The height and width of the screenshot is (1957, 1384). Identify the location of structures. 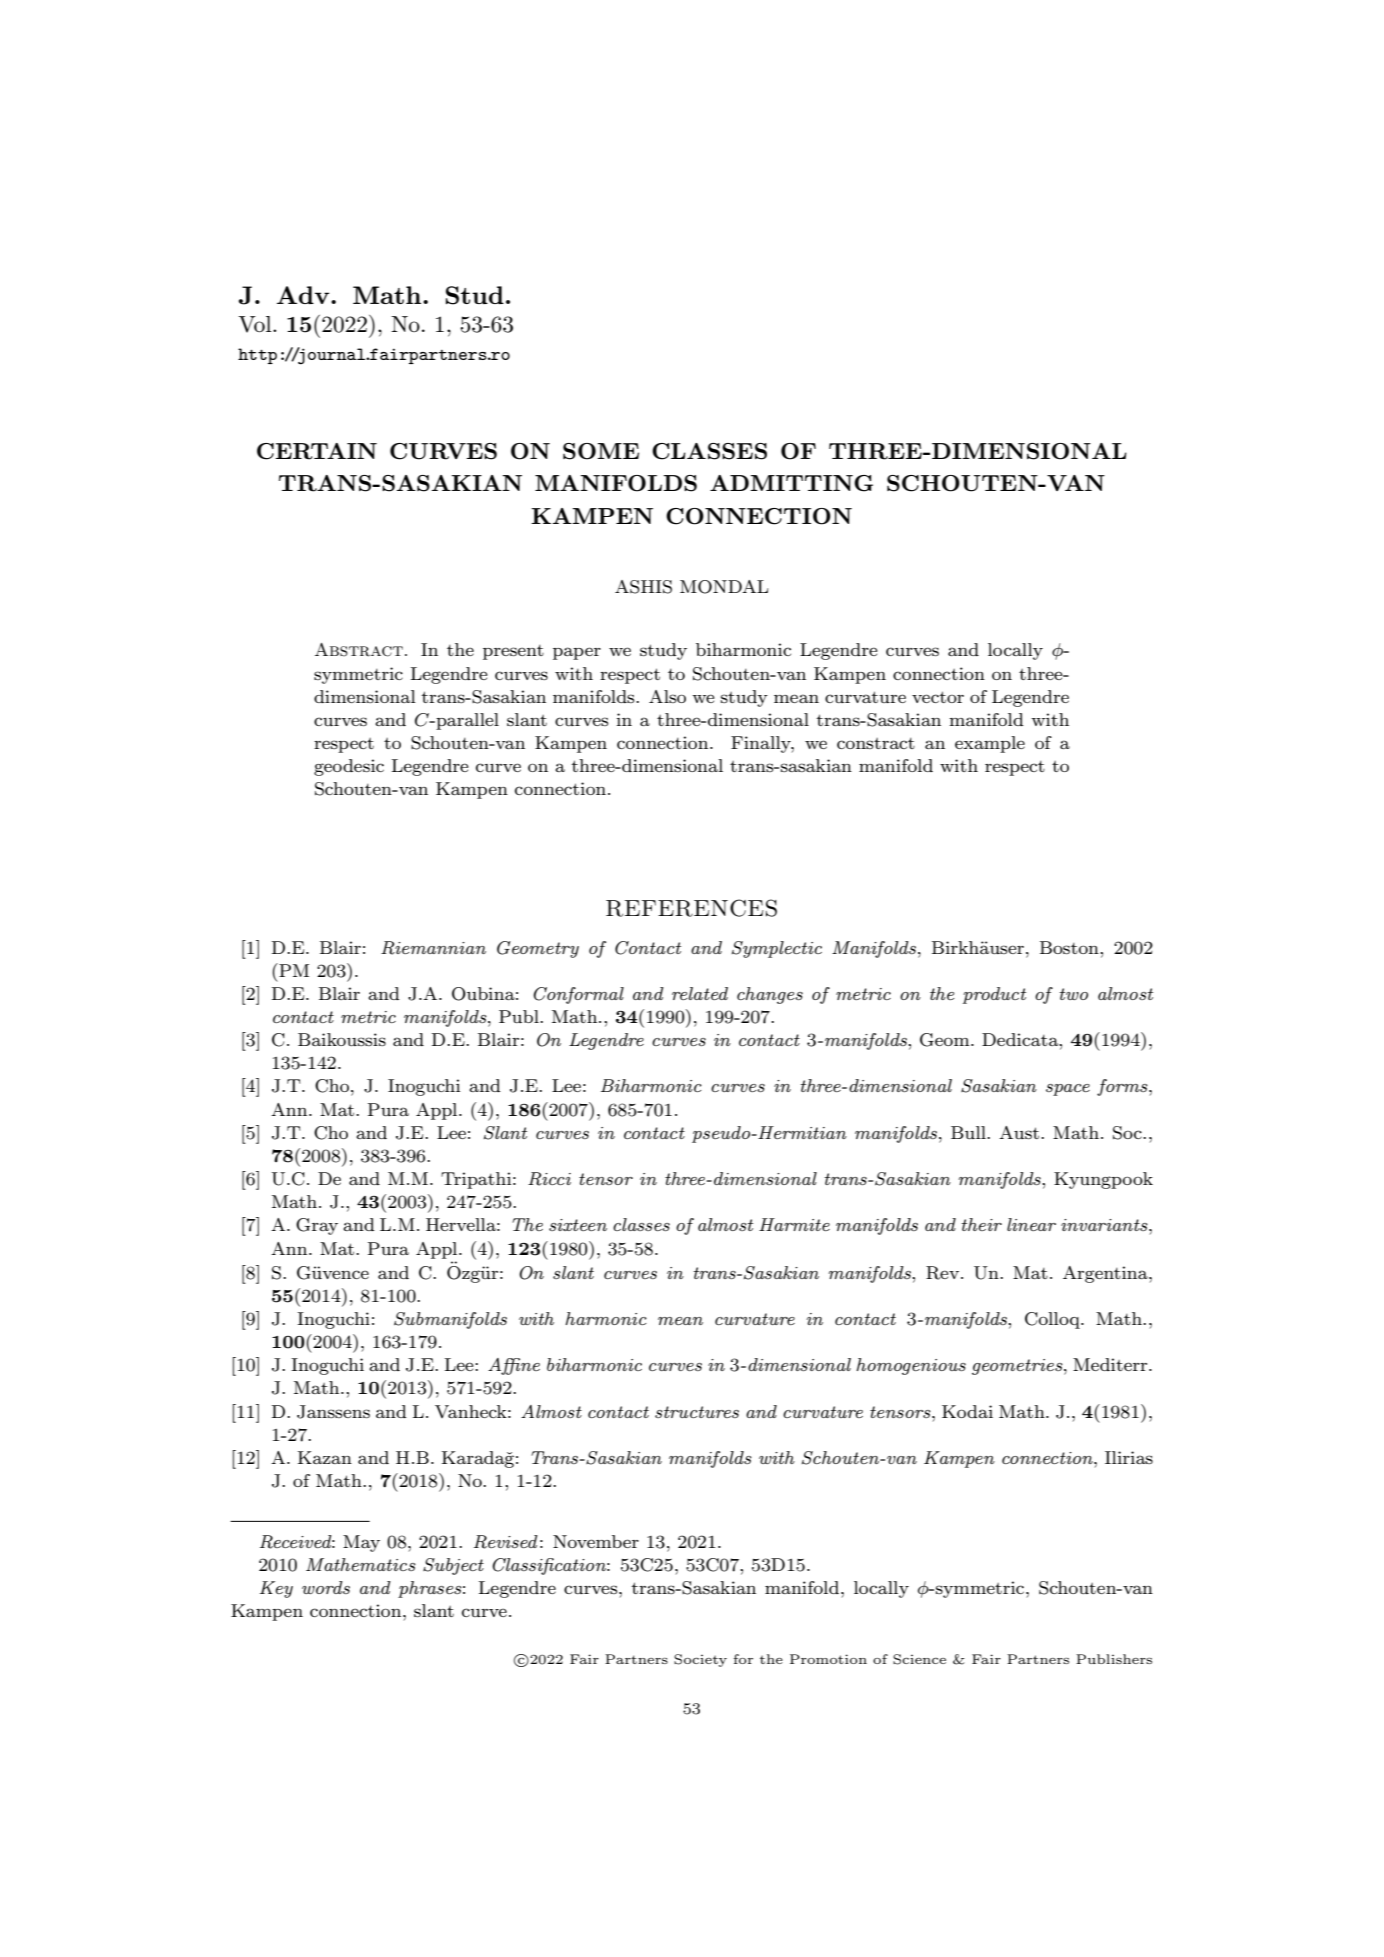
(697, 1412).
